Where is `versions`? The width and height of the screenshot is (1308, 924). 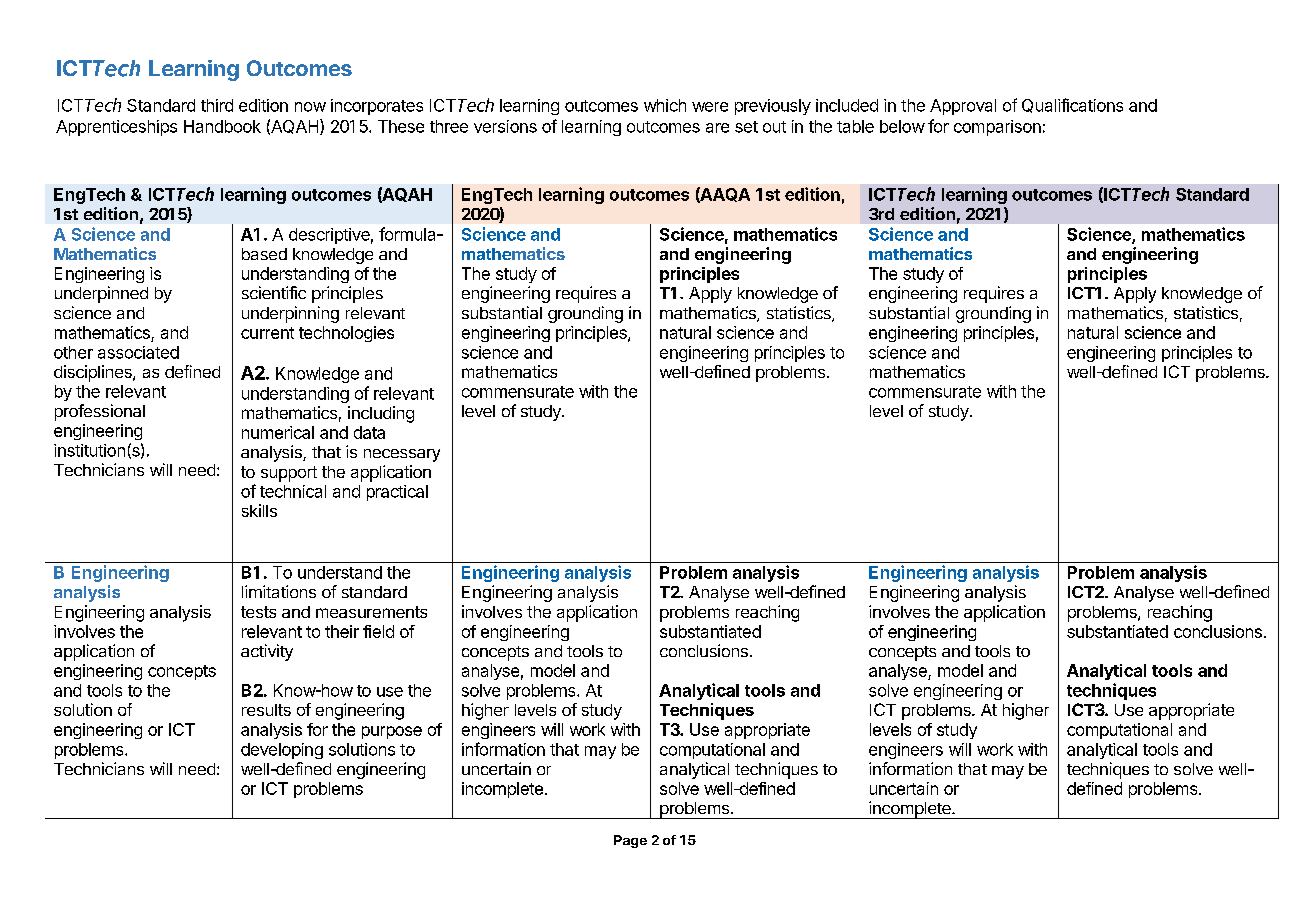 versions is located at coordinates (505, 126).
